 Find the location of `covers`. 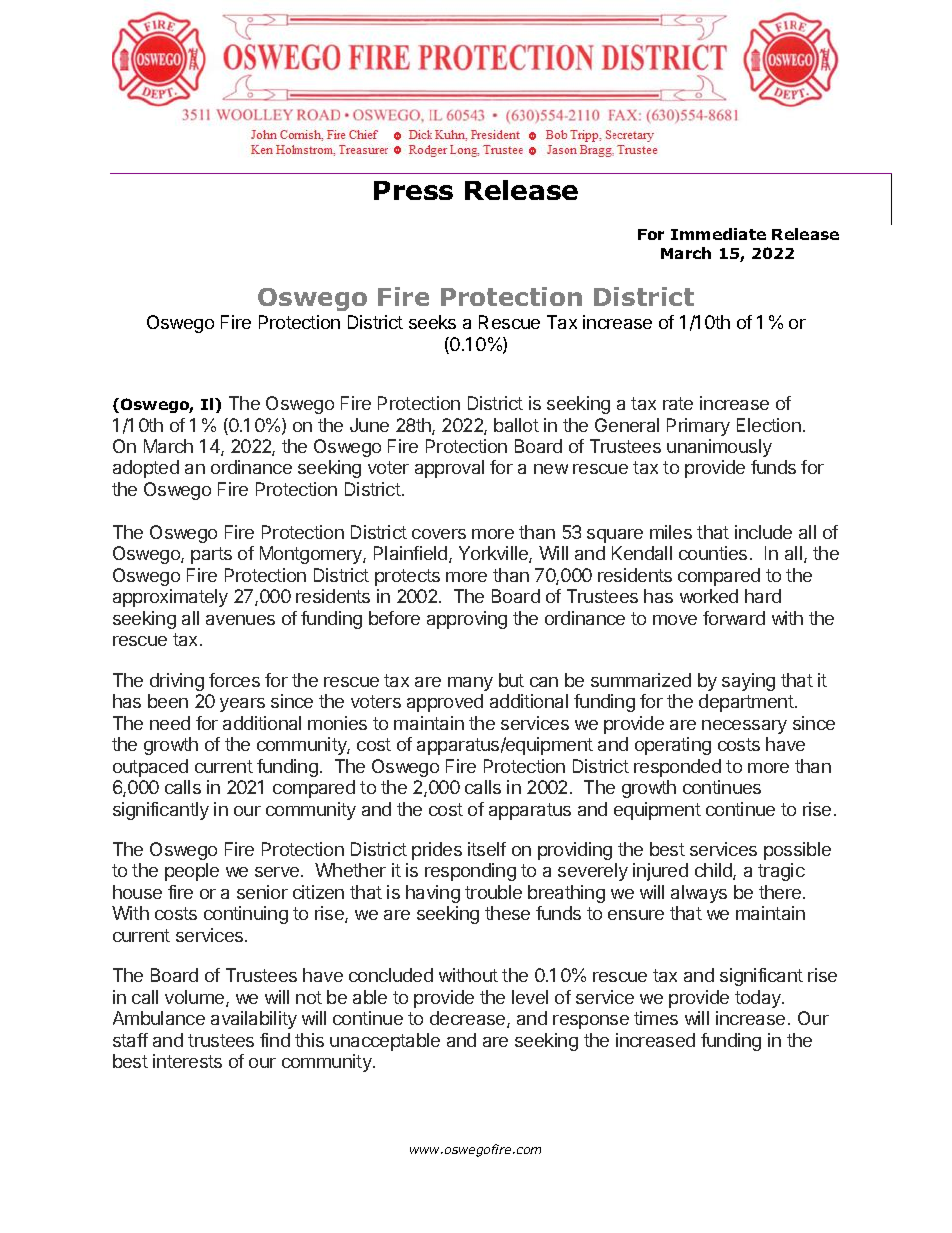

covers is located at coordinates (439, 534).
